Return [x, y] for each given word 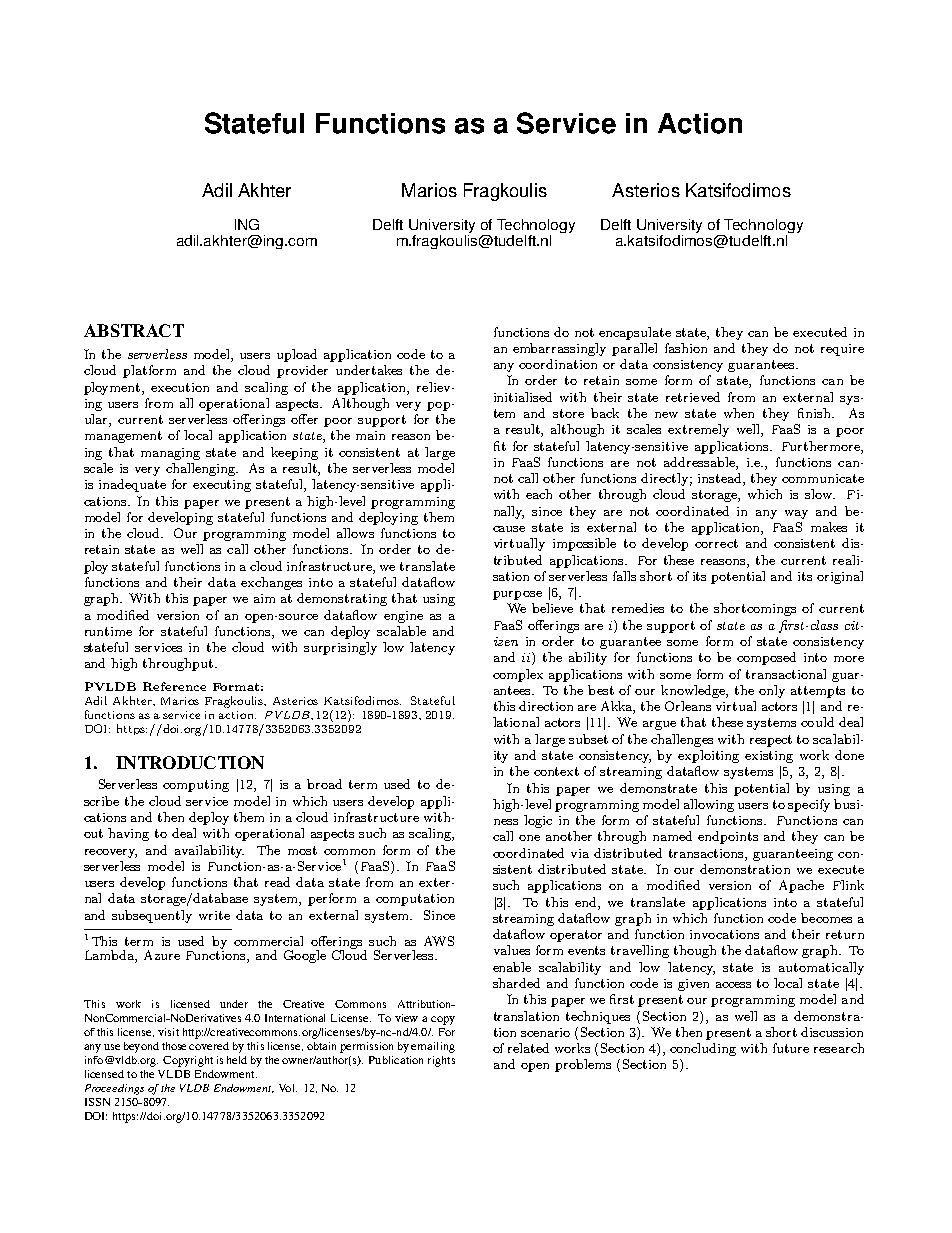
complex [518, 675]
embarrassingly [559, 349]
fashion [686, 348]
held [237, 1060]
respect [771, 741]
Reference [174, 686]
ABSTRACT [134, 330]
